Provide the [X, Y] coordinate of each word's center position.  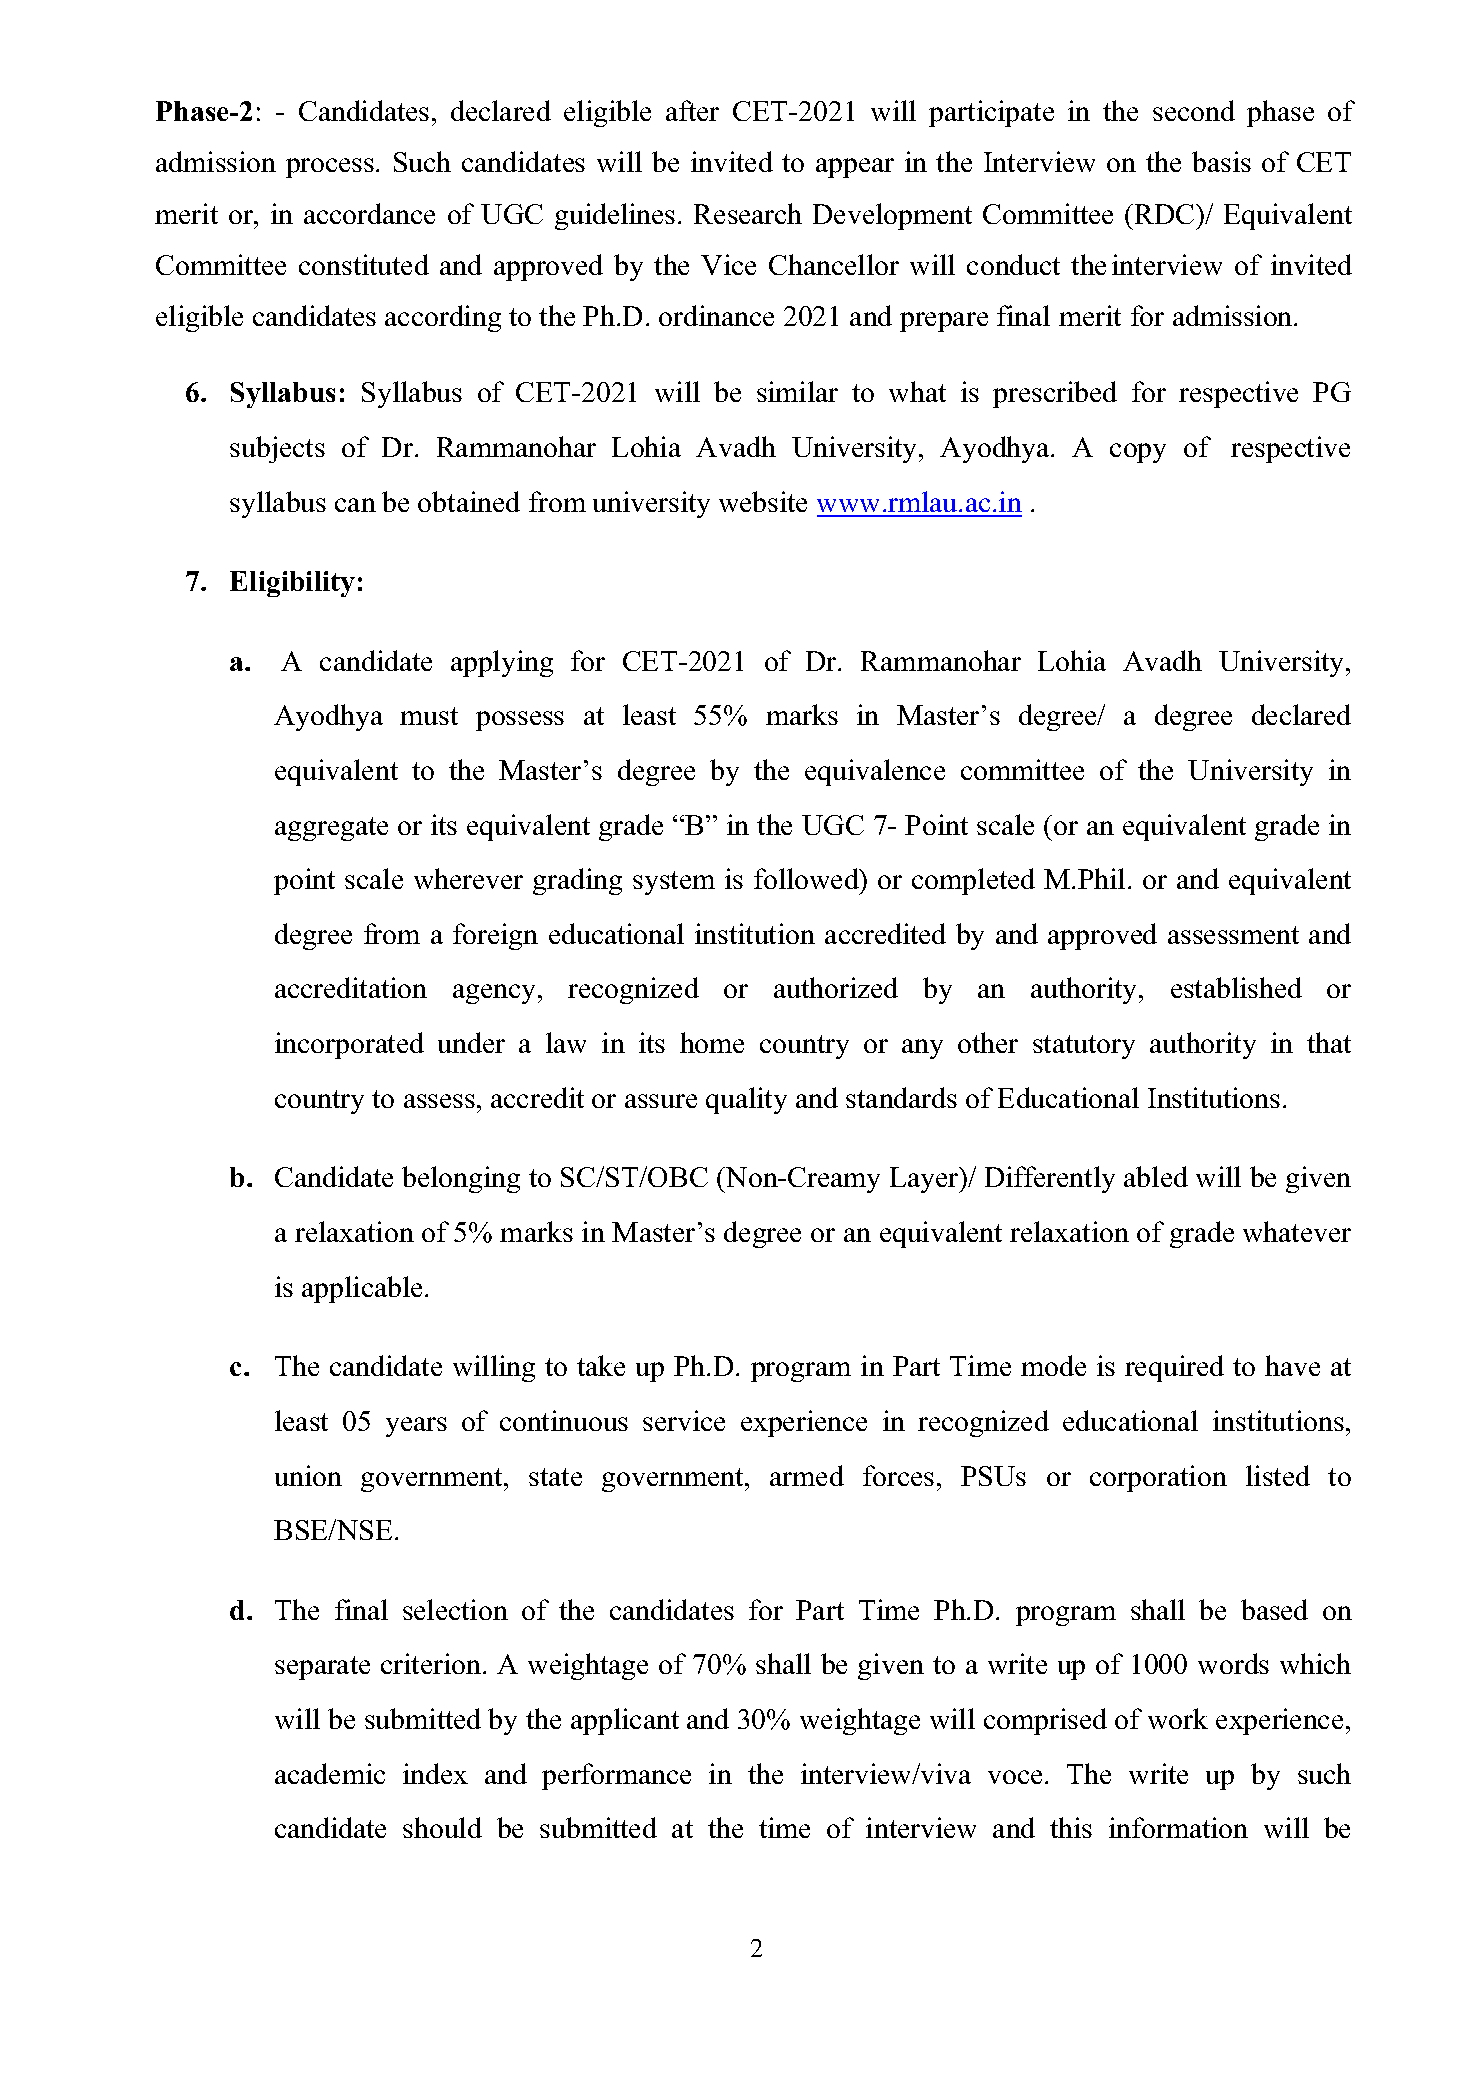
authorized [836, 987]
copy [1138, 453]
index [435, 1773]
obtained [469, 501]
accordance [369, 213]
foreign [495, 936]
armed [807, 1475]
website [763, 501]
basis [1221, 161]
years [416, 1427]
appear [855, 168]
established [1236, 987]
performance [616, 1776]
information [1178, 1827]
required [1174, 1368]
